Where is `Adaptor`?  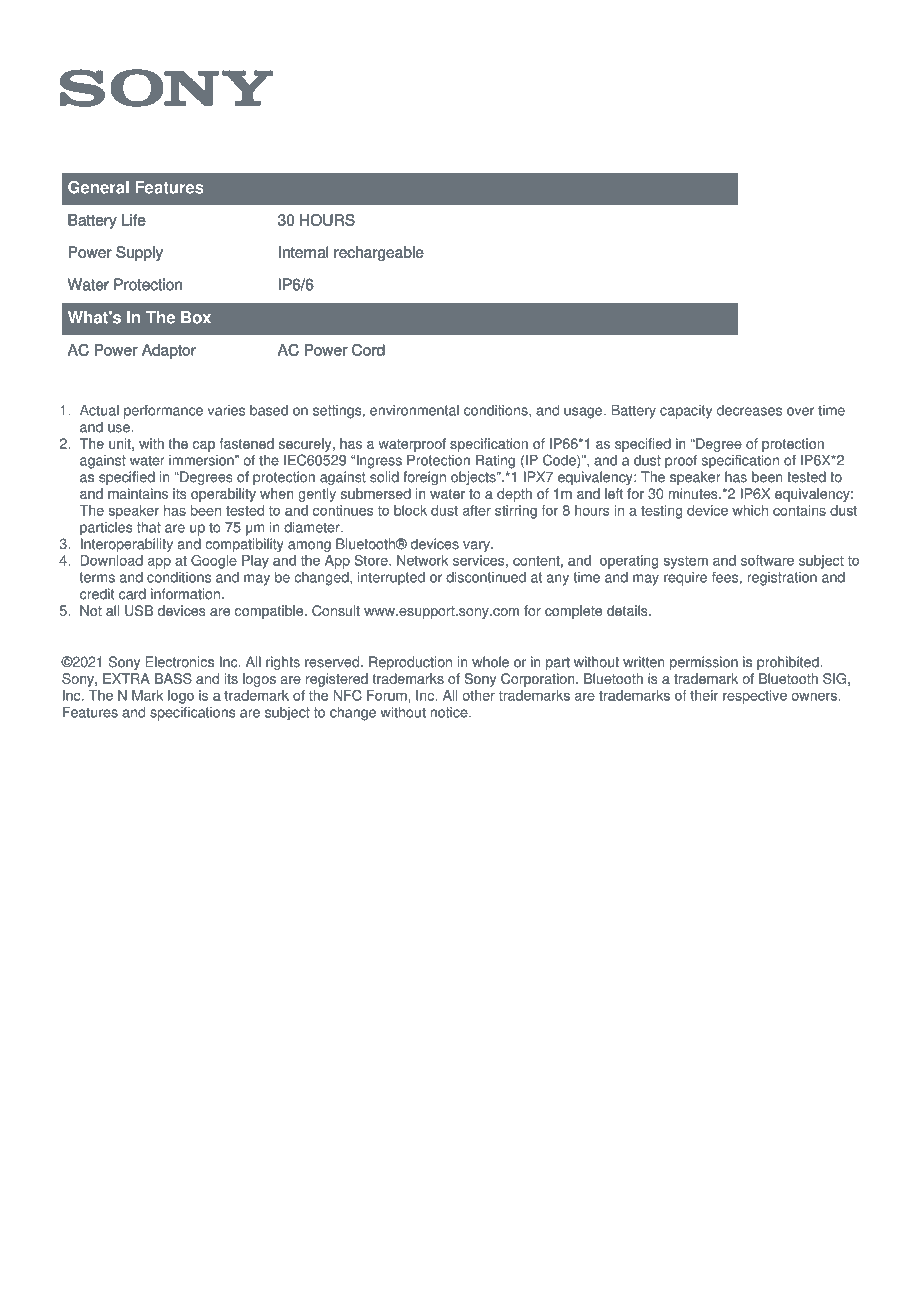 Adaptor is located at coordinates (169, 351).
